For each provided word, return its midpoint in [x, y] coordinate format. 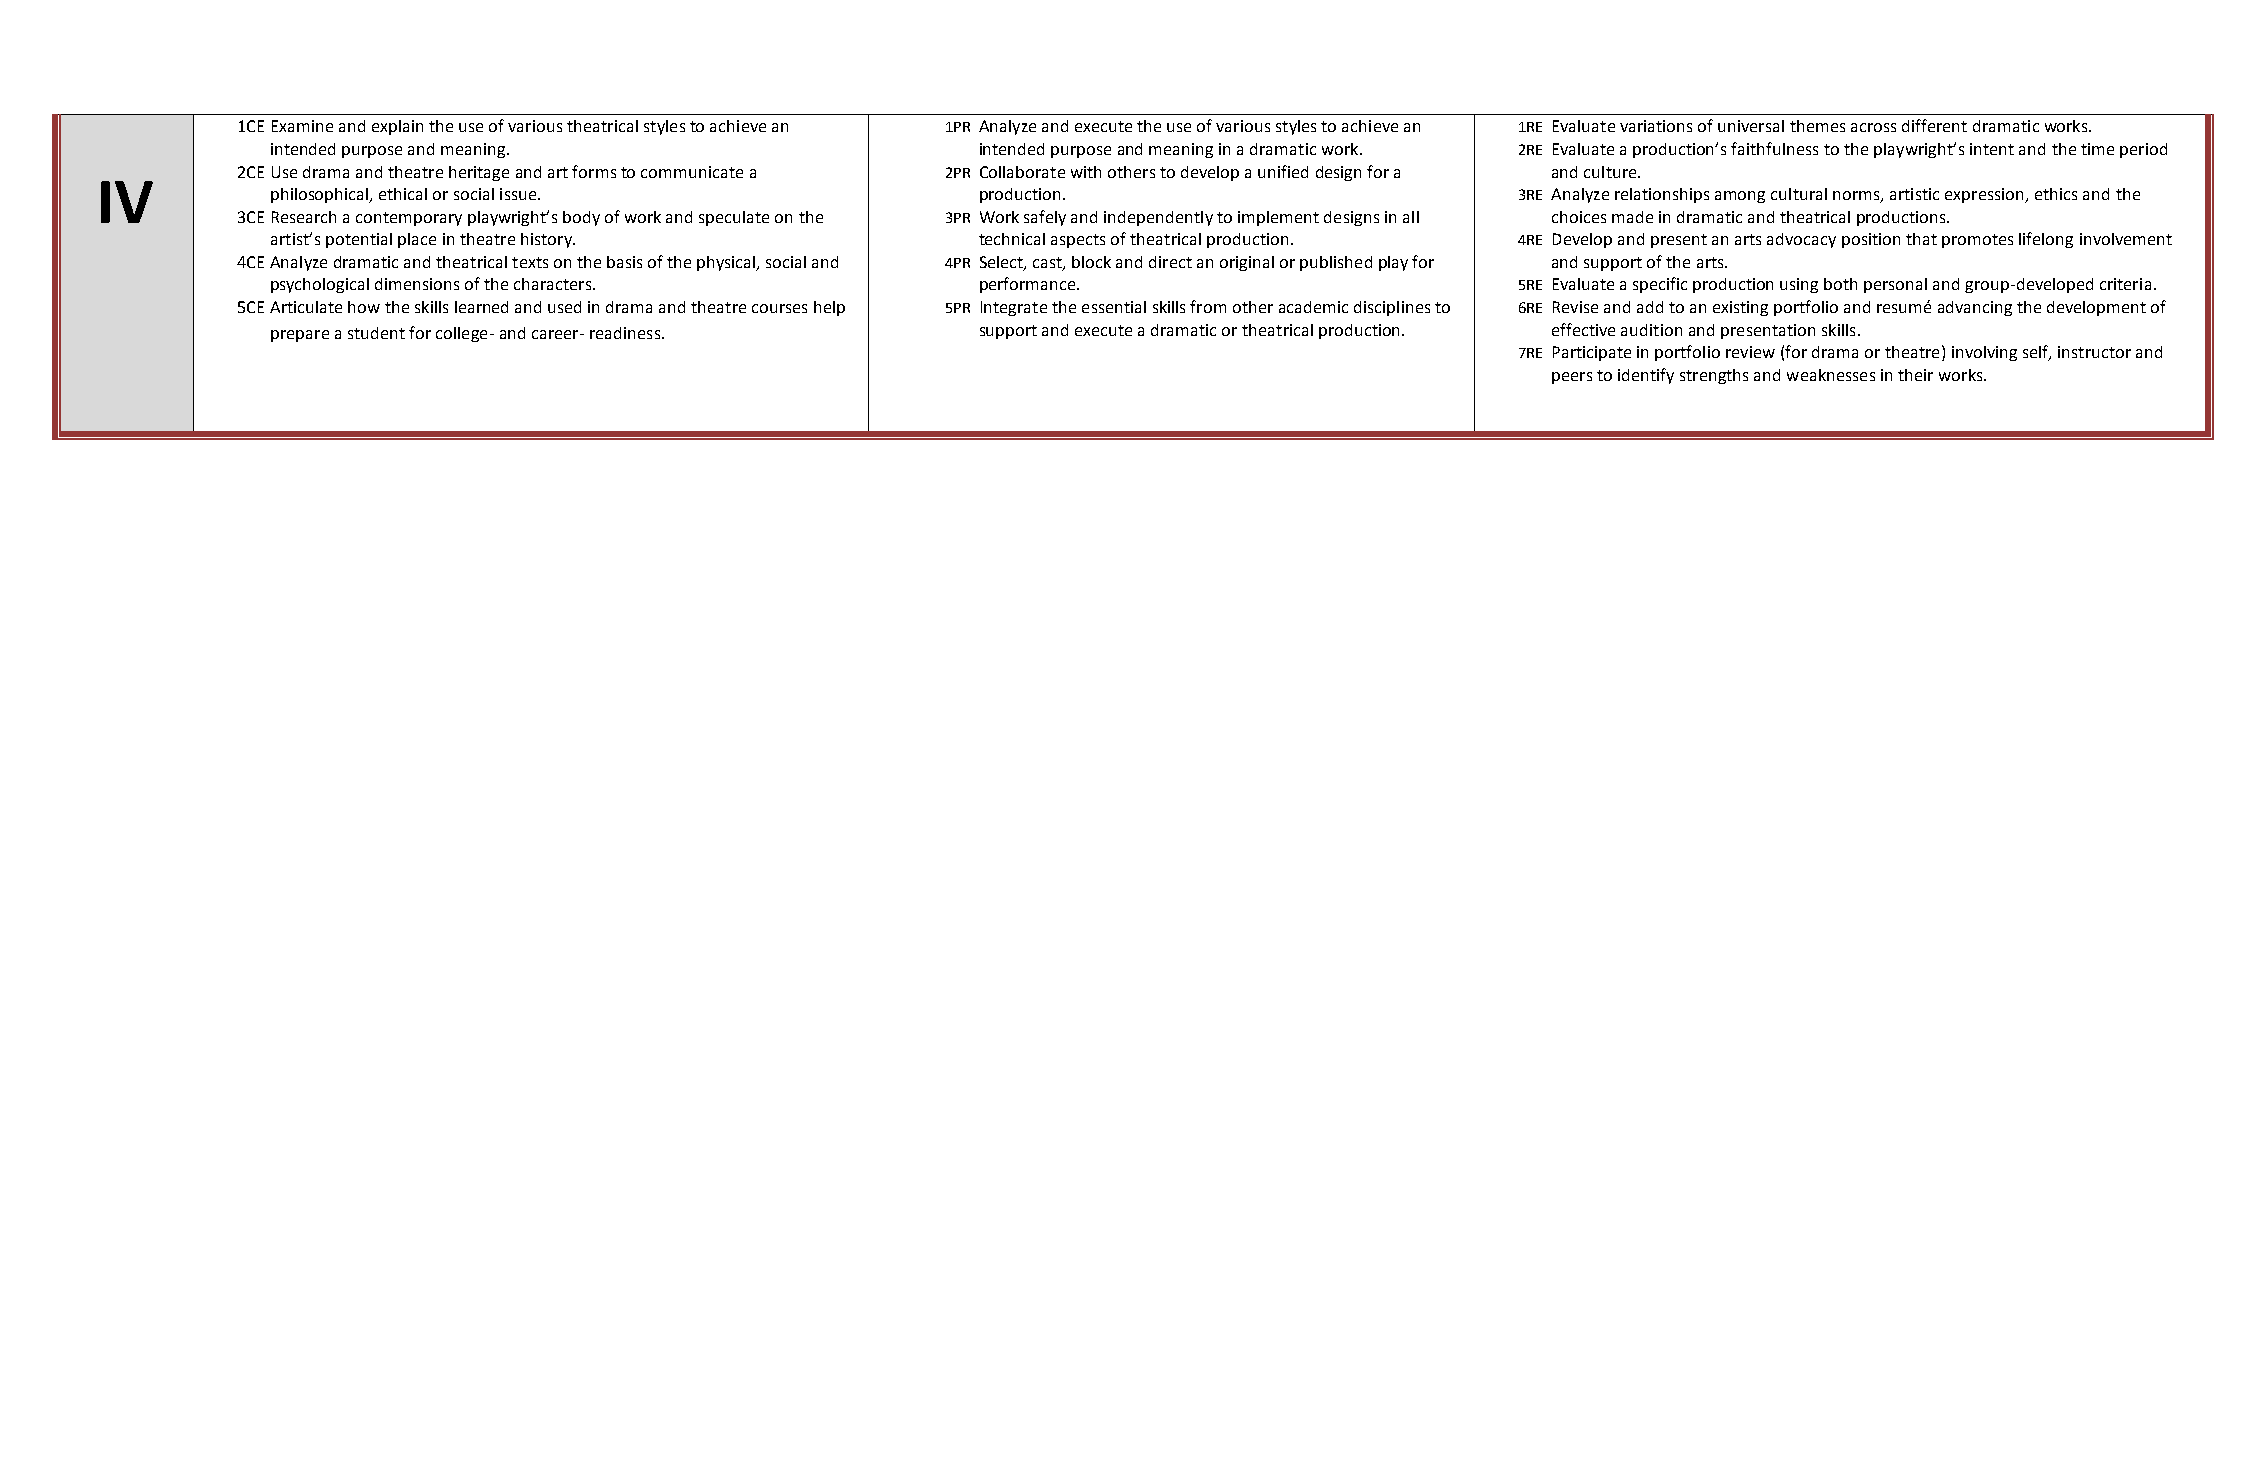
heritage [479, 173]
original [1247, 263]
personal [1895, 285]
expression [1985, 195]
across [1873, 127]
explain [397, 127]
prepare [300, 336]
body [581, 218]
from [1208, 306]
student [376, 333]
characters [554, 284]
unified [1283, 171]
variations [1656, 126]
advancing [1975, 308]
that [1921, 239]
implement [1278, 218]
